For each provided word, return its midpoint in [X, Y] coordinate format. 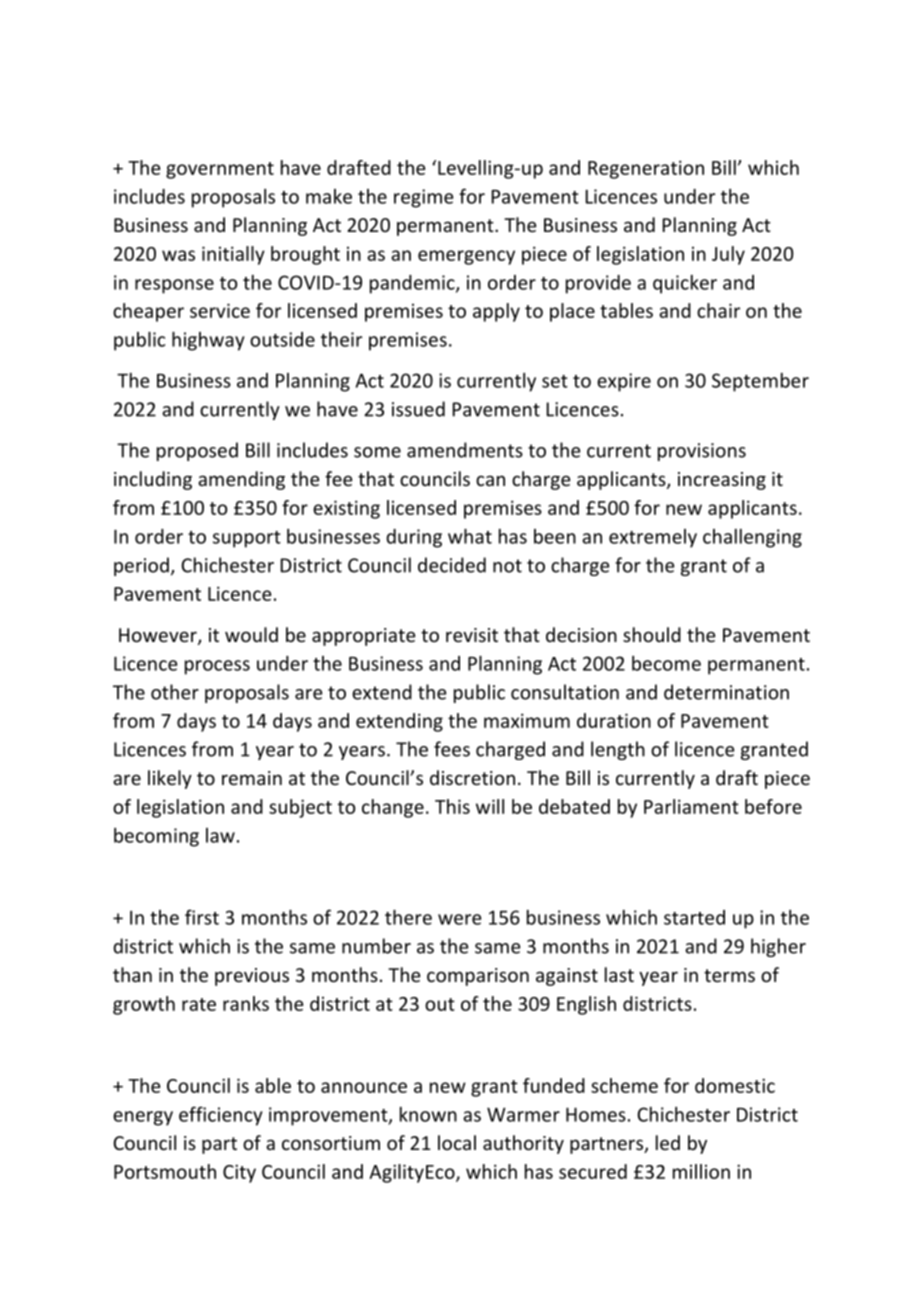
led [668, 1142]
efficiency [220, 1116]
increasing [722, 481]
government [220, 170]
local [457, 1142]
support [247, 539]
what [470, 536]
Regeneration [646, 169]
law [220, 835]
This [452, 806]
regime [423, 198]
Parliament [691, 806]
